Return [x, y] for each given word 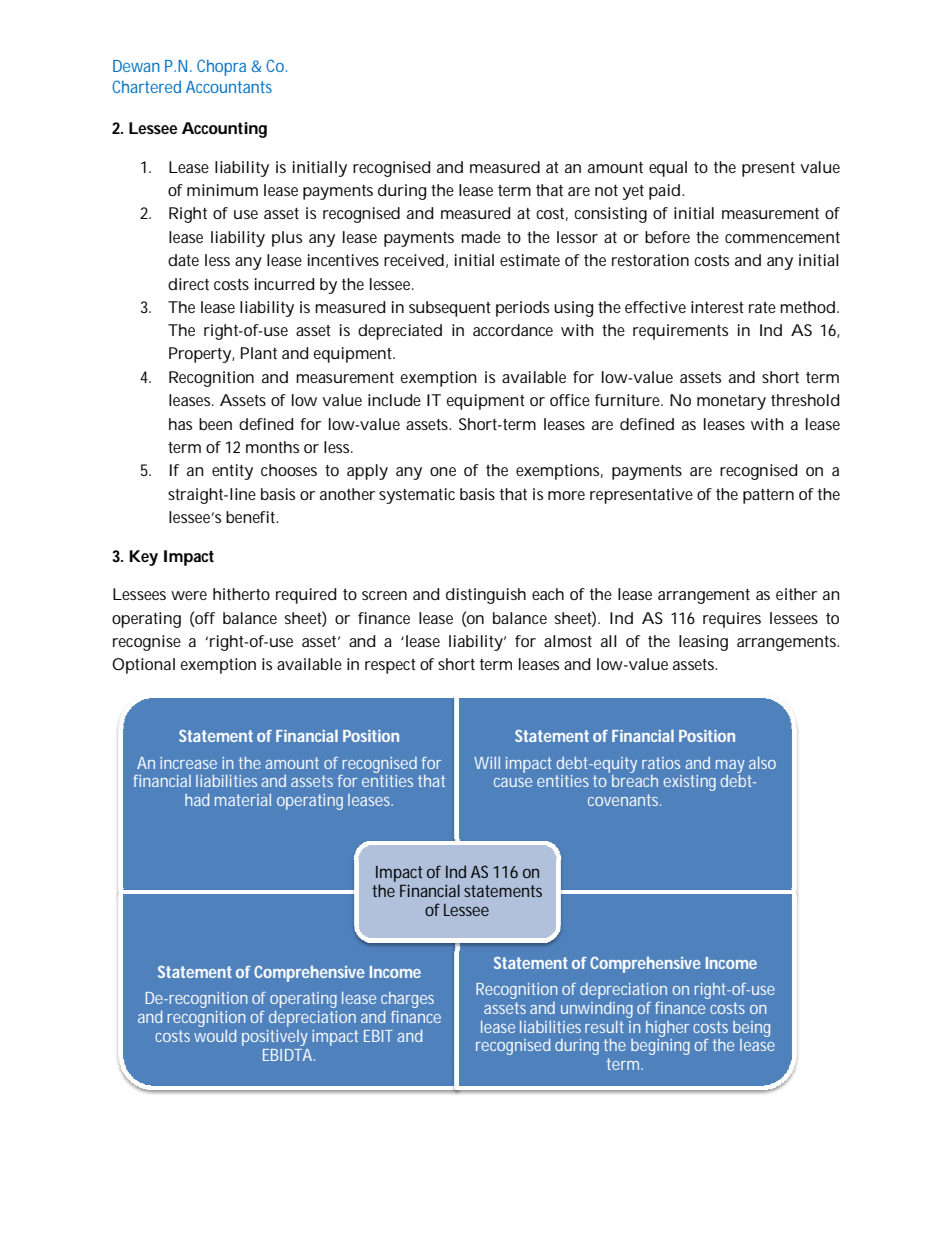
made [481, 237]
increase [188, 763]
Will [487, 763]
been [215, 424]
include [394, 400]
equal [668, 169]
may [730, 766]
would [215, 1036]
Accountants [229, 87]
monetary [731, 402]
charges [407, 1000]
